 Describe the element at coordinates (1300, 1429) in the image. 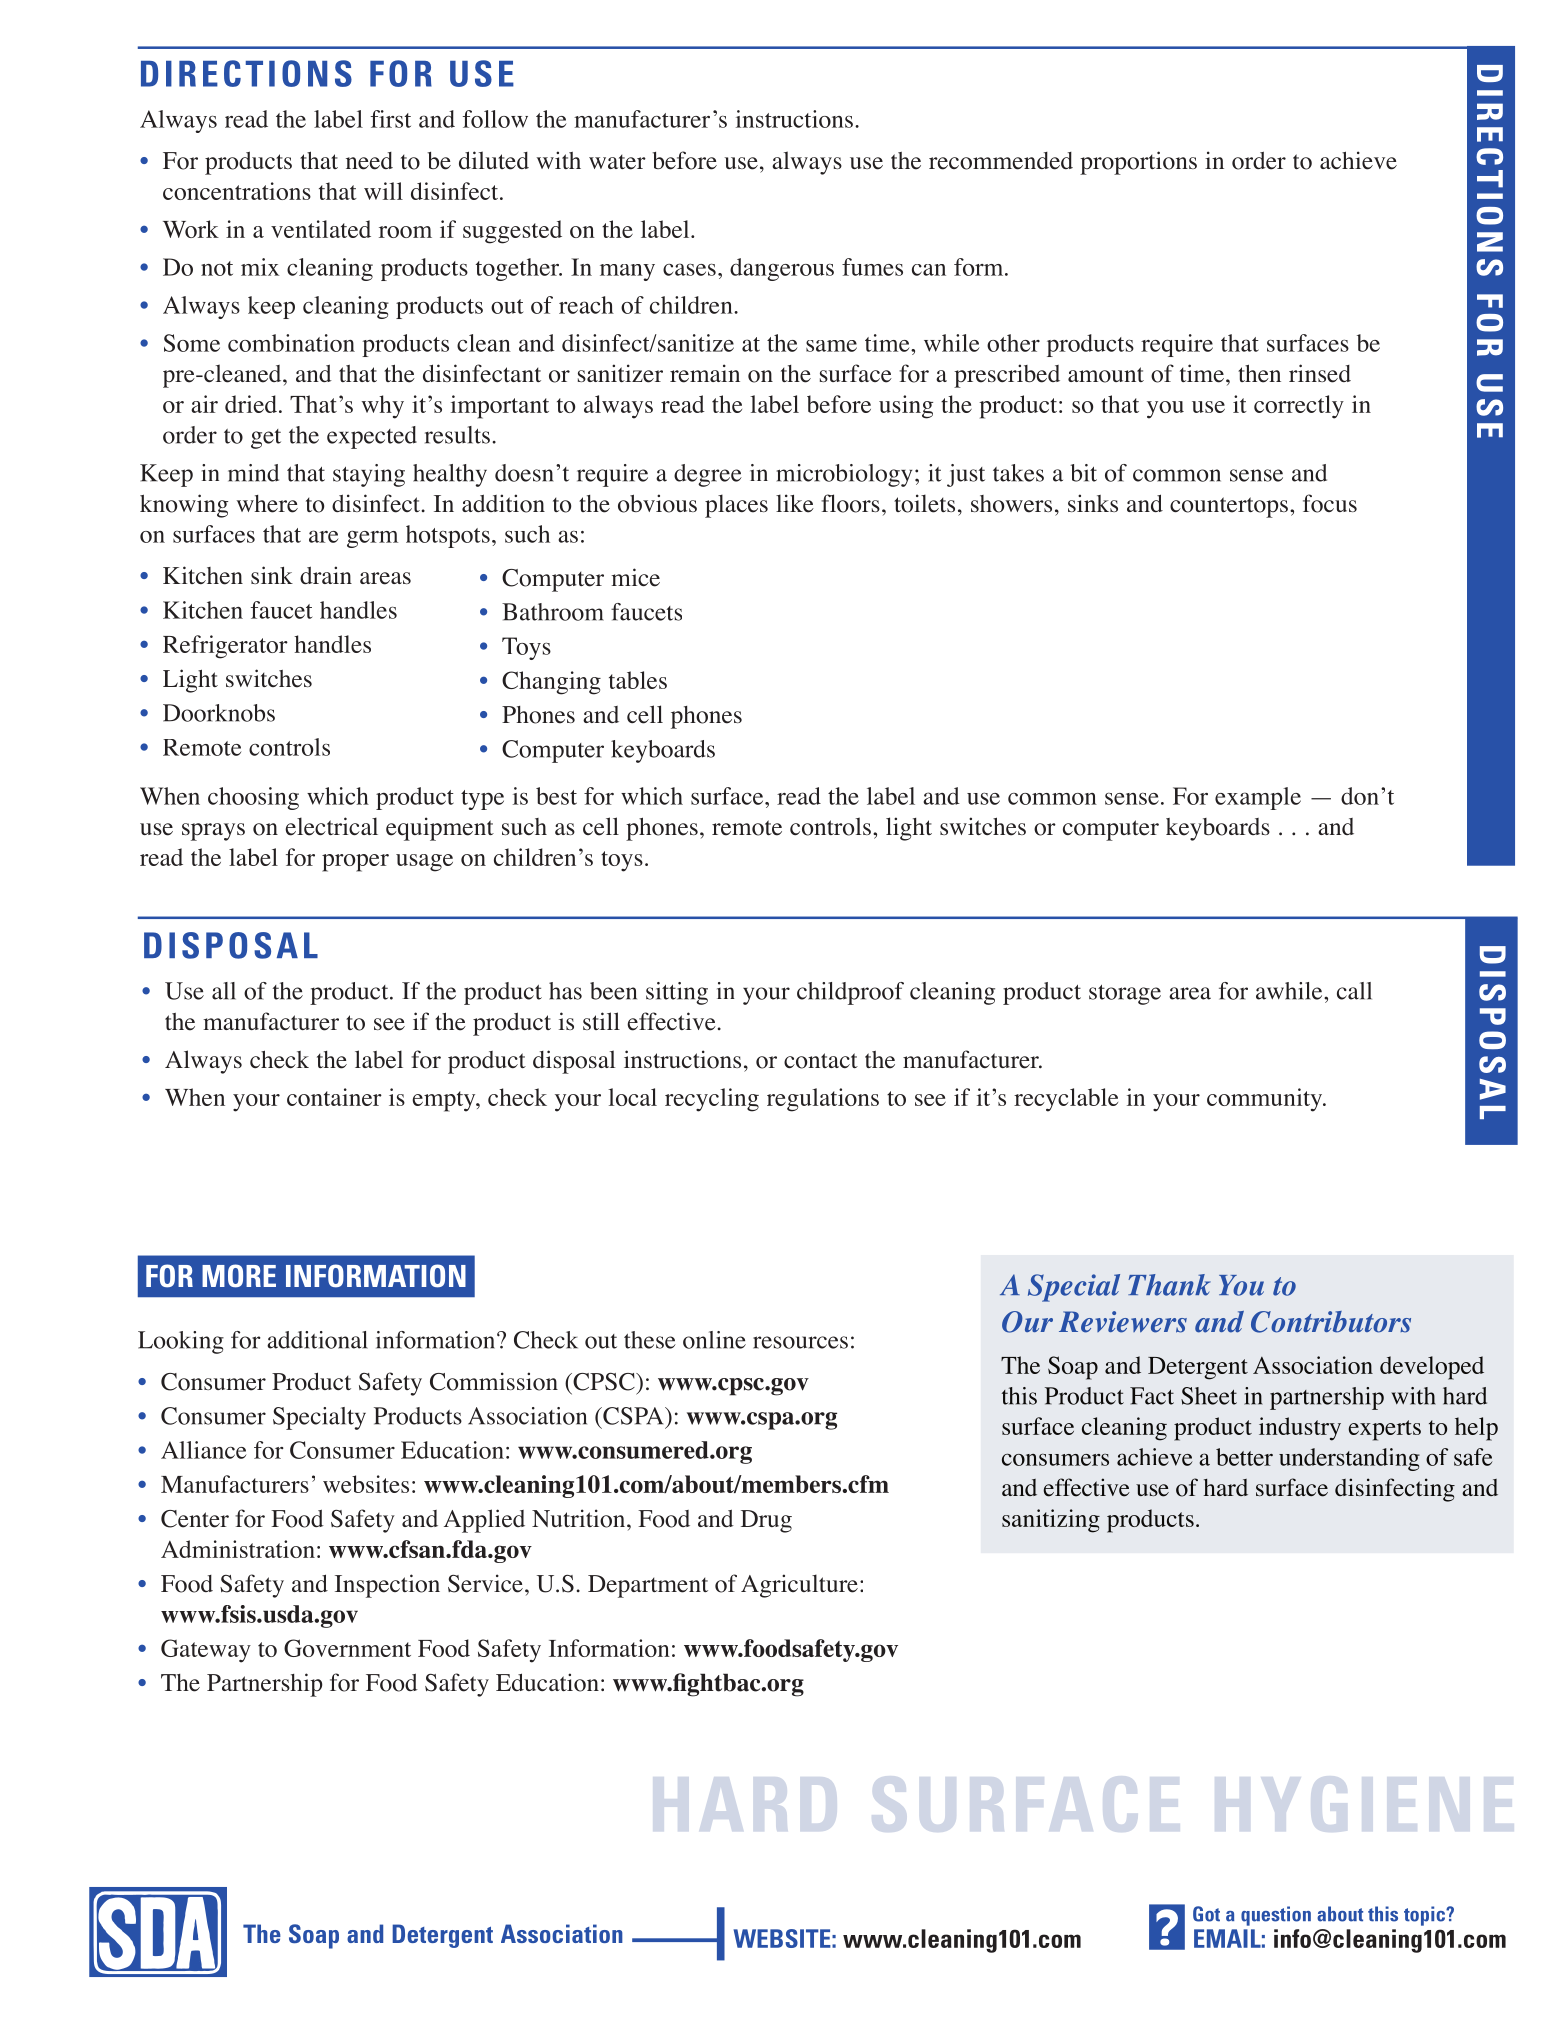

I see `industry` at that location.
